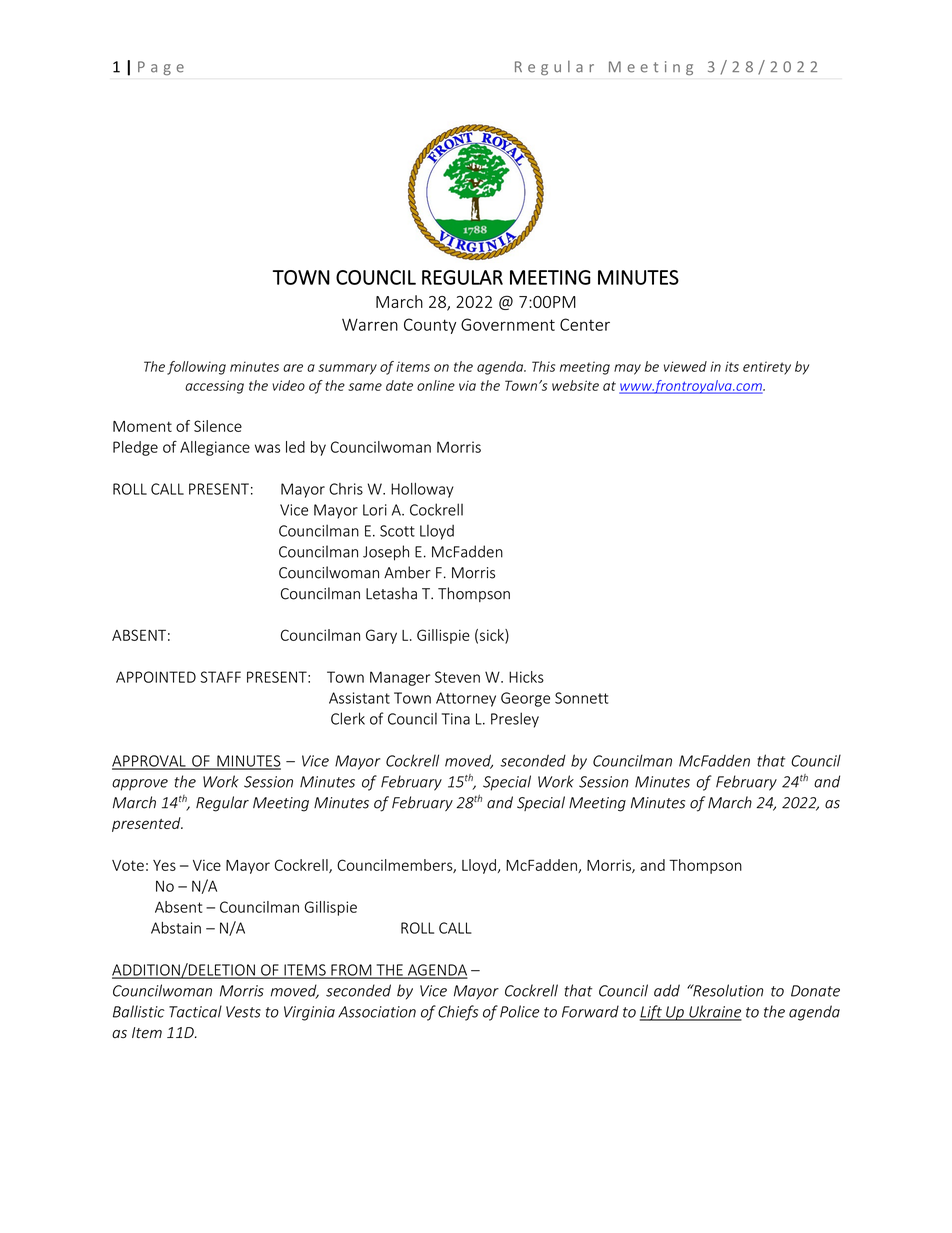  Describe the element at coordinates (196, 368) in the screenshot. I see `following` at that location.
